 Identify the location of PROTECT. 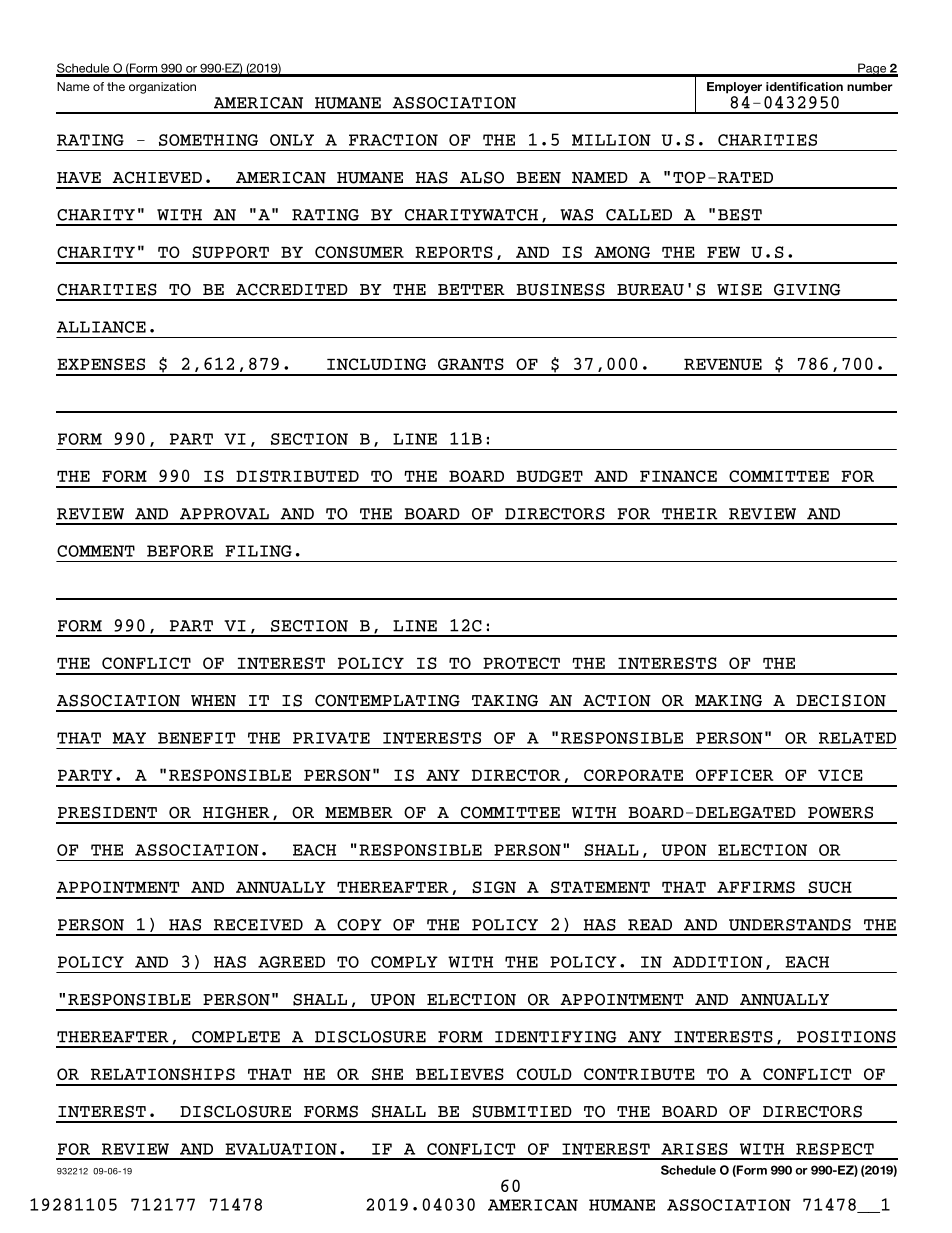
(521, 663).
